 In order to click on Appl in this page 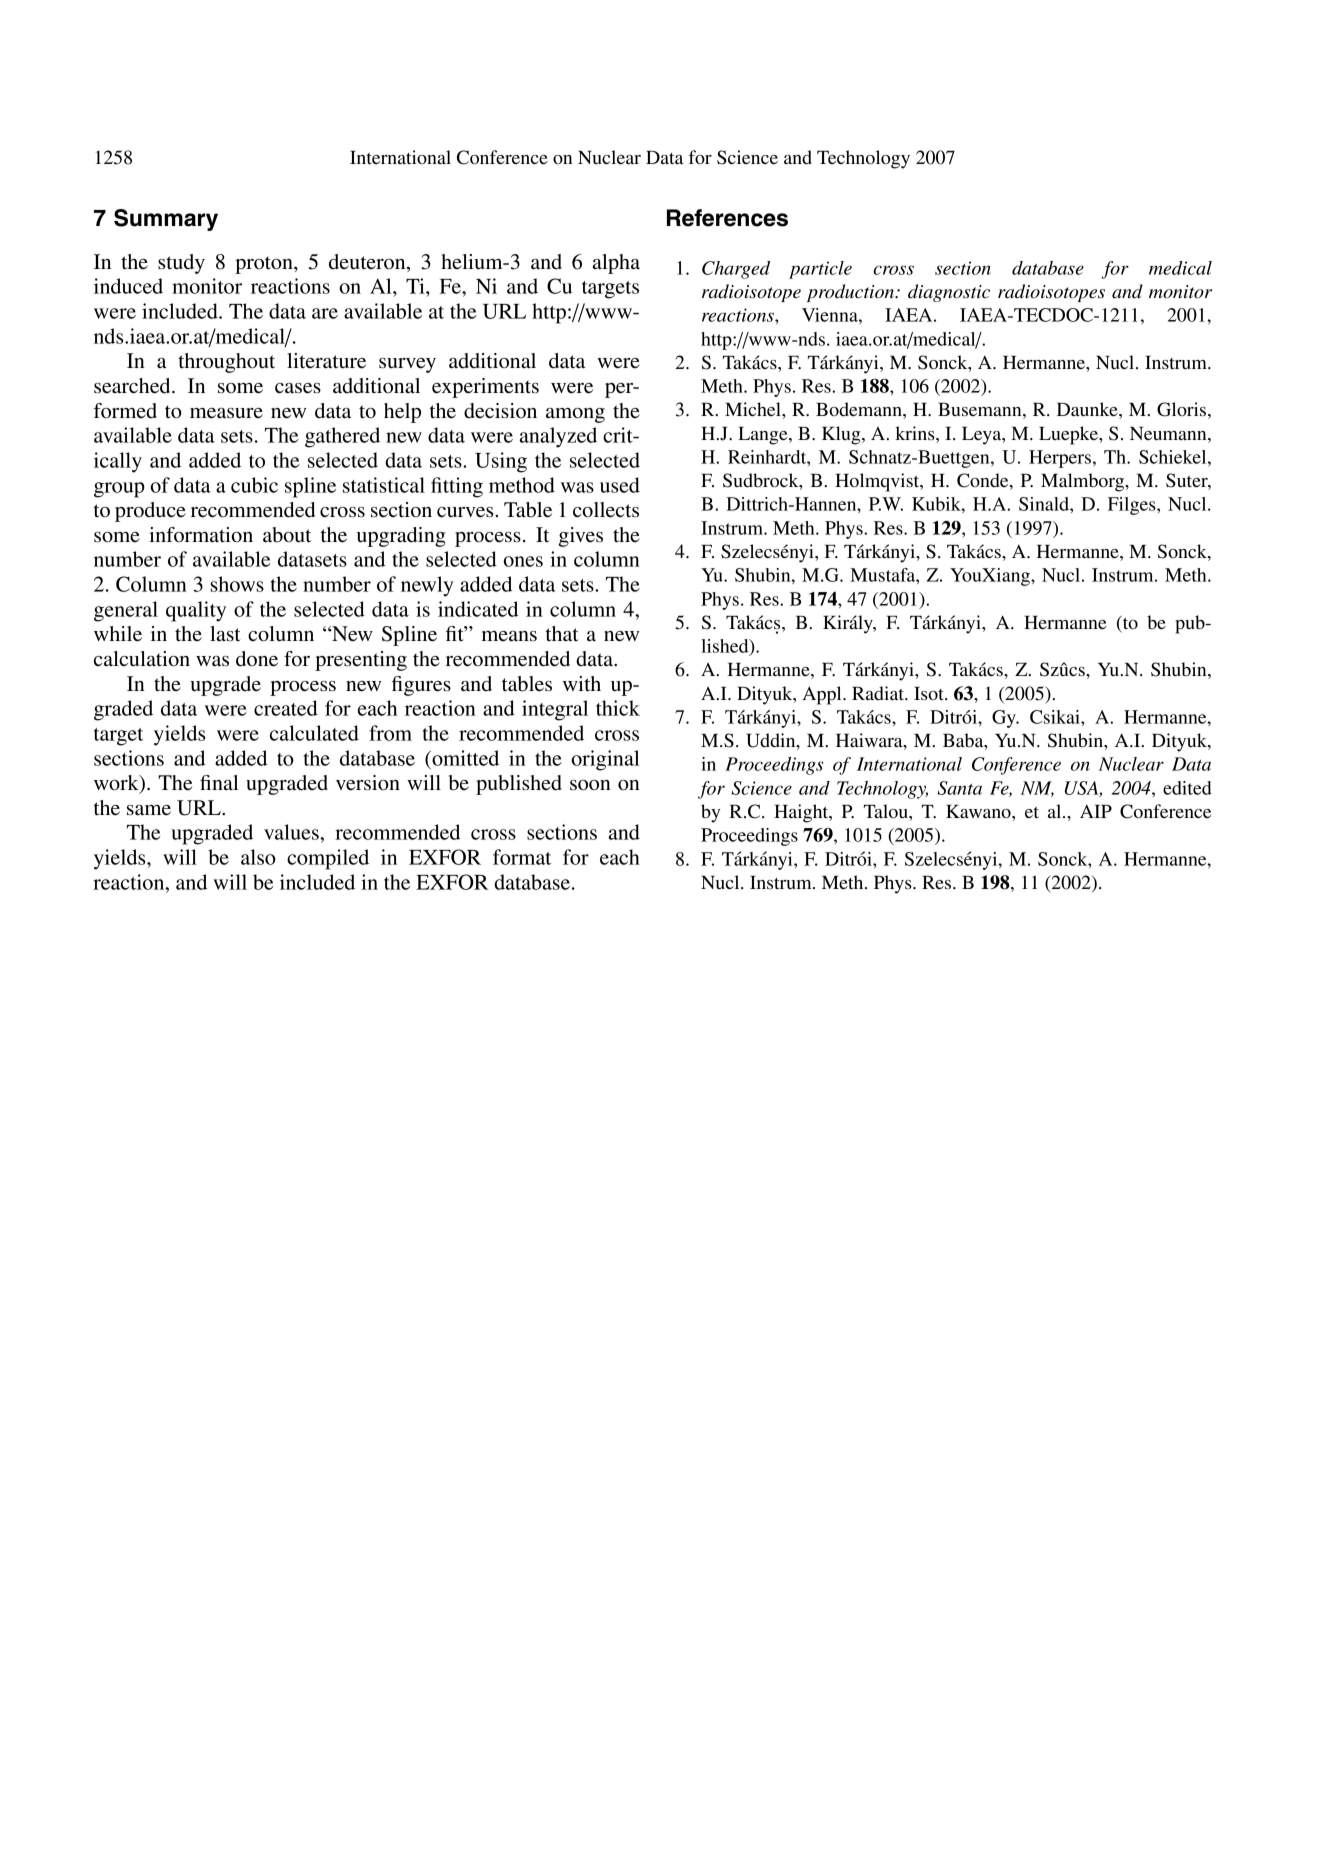, I will do `click(823, 695)`.
